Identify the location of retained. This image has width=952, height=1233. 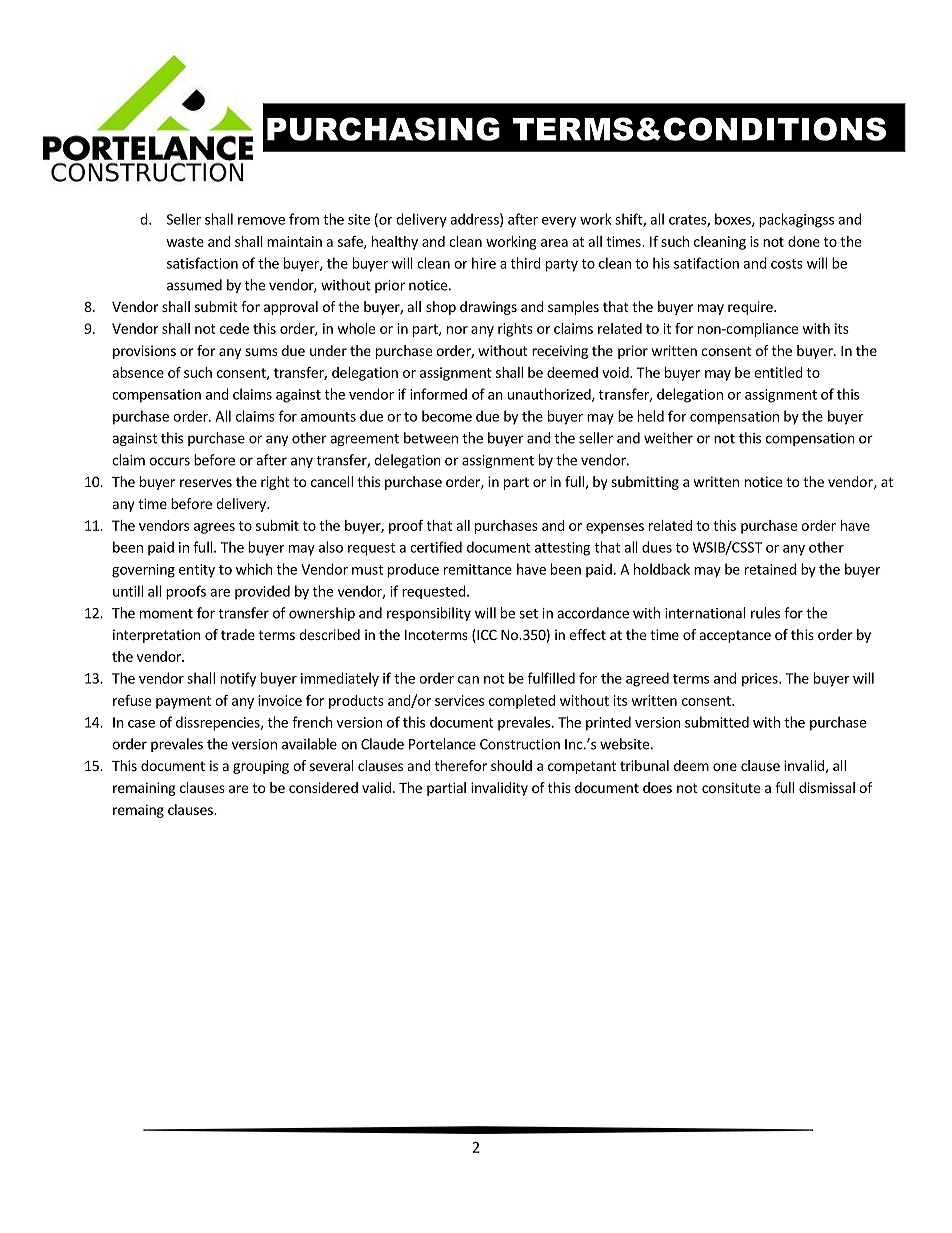
(770, 569).
